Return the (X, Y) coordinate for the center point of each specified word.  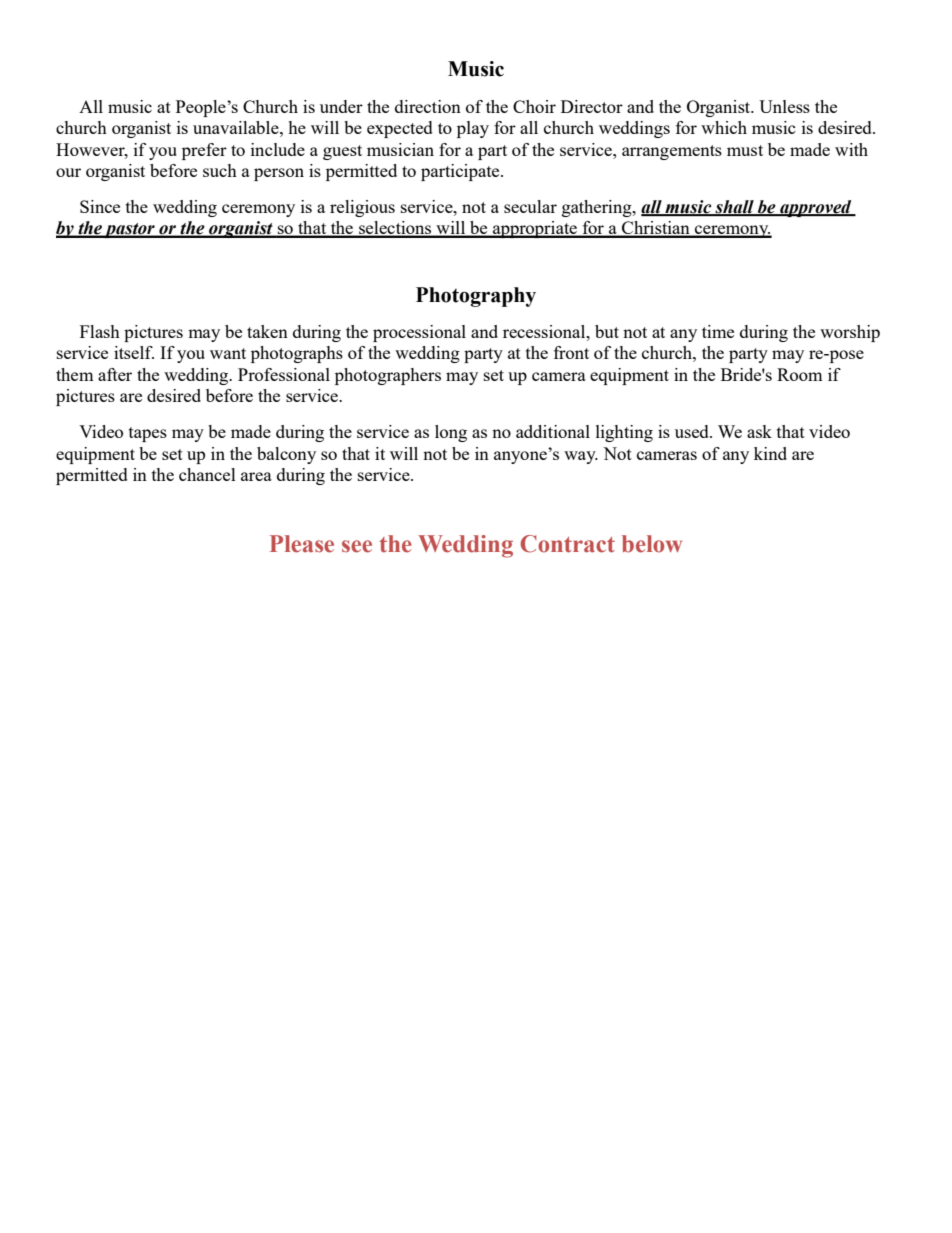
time (718, 331)
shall (734, 208)
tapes (148, 434)
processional (419, 333)
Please (302, 544)
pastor (130, 230)
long (451, 433)
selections (395, 229)
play (473, 129)
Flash (100, 331)
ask (759, 431)
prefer (204, 151)
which (724, 127)
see (357, 546)
